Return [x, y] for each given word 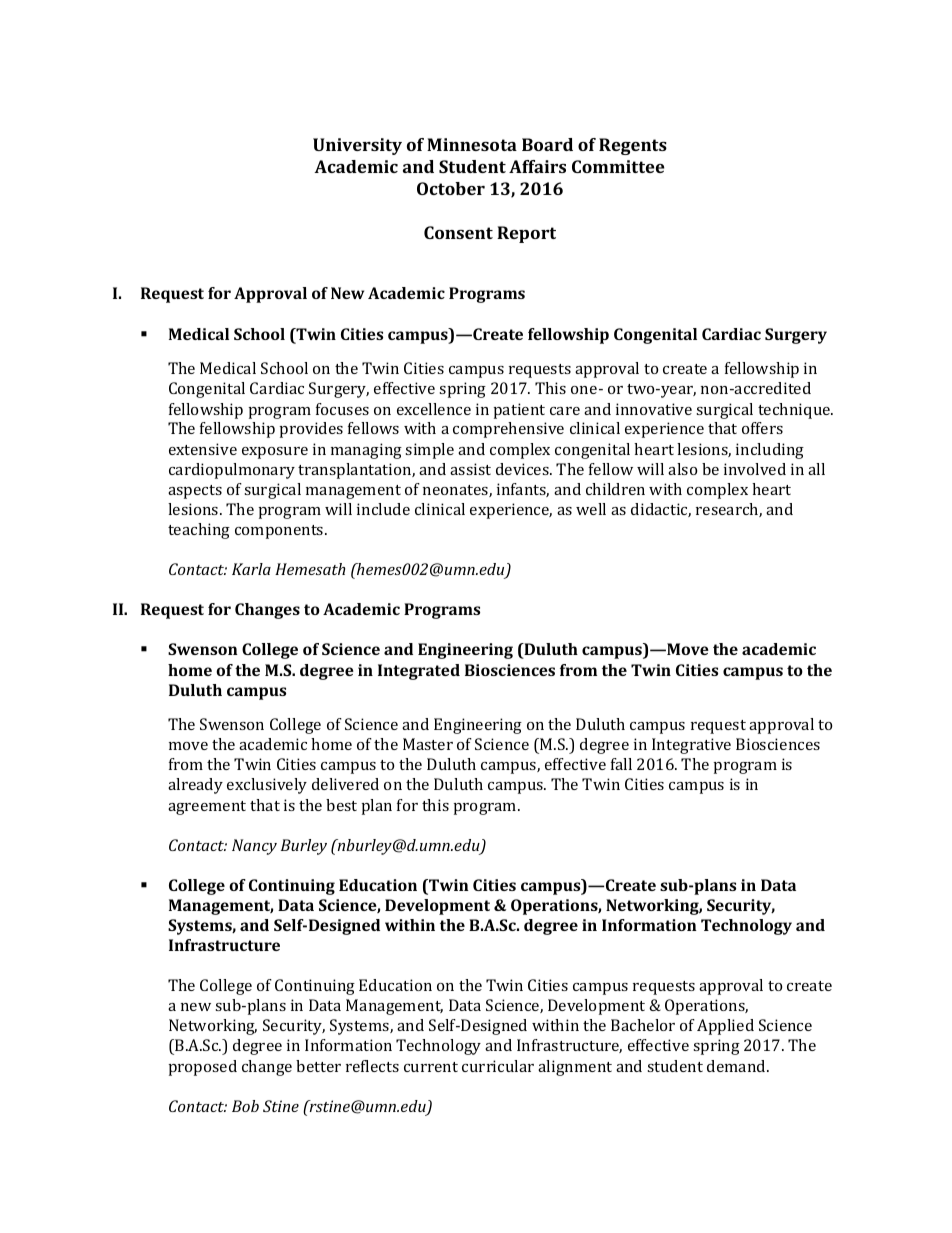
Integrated [419, 672]
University [357, 146]
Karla [251, 569]
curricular [498, 1066]
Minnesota [472, 144]
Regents [633, 146]
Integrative [691, 746]
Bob [245, 1106]
